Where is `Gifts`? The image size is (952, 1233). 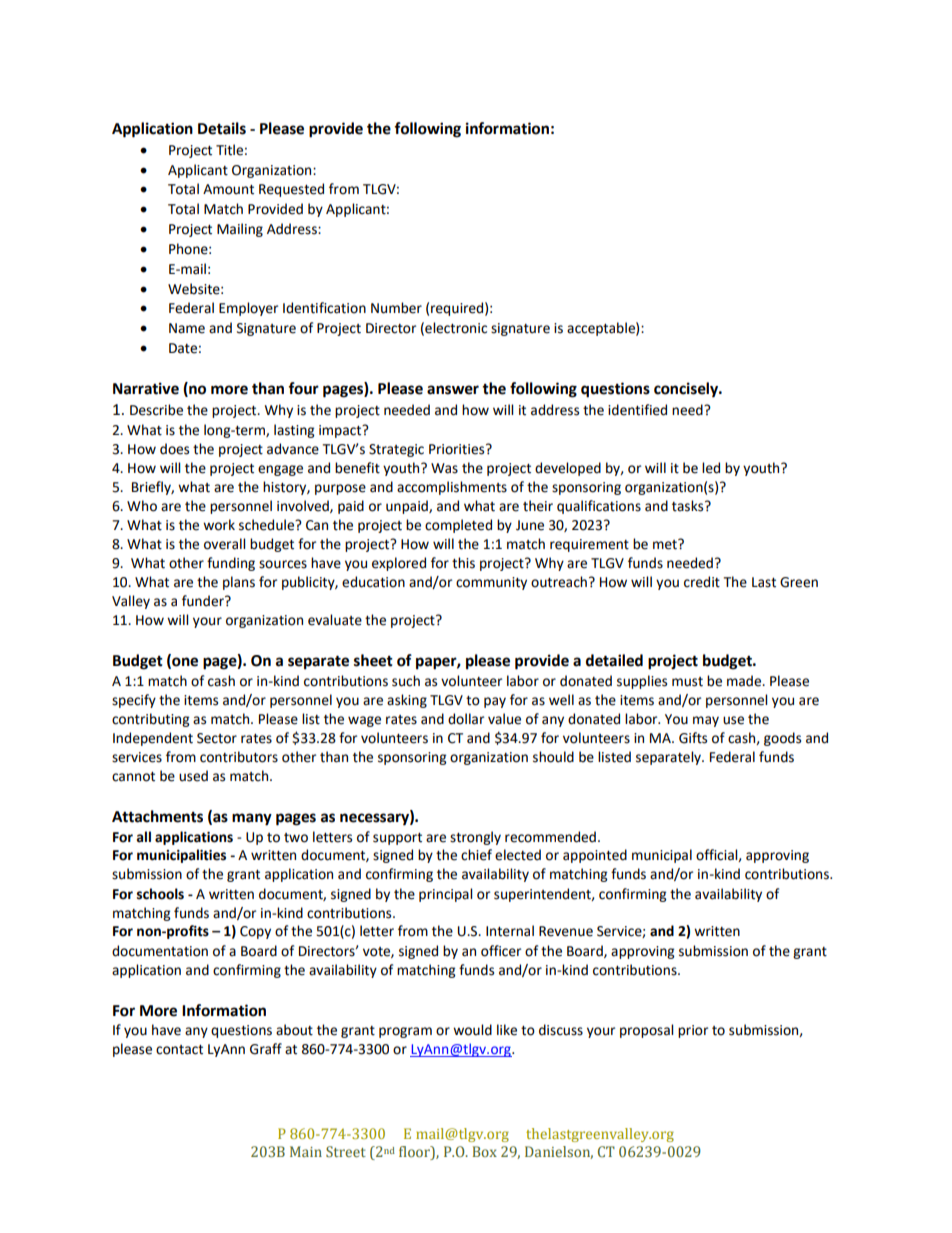
Gifts is located at coordinates (693, 738).
